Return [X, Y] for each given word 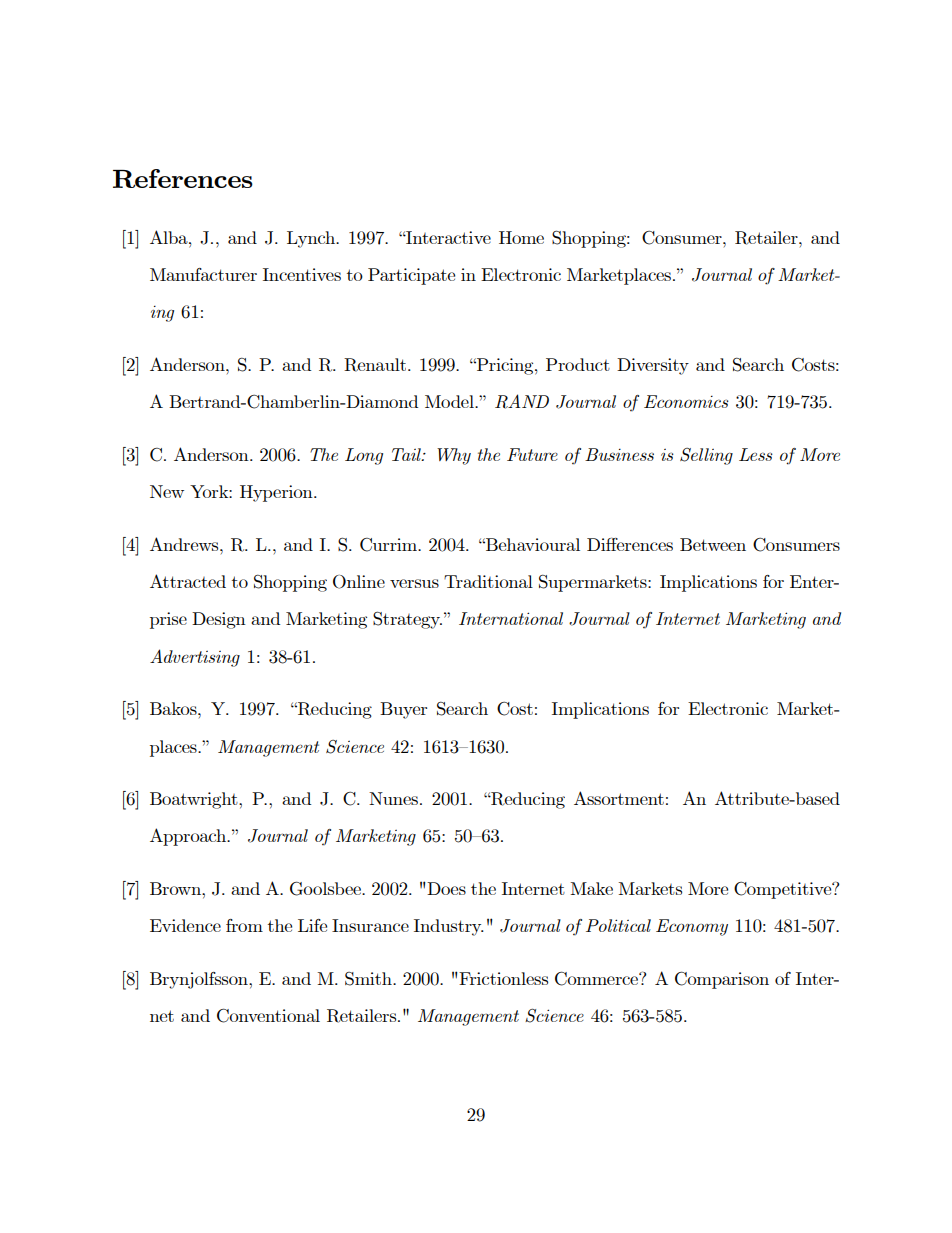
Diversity [653, 366]
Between [713, 544]
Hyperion [277, 493]
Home [521, 237]
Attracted [188, 581]
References [183, 178]
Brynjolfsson [200, 980]
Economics [686, 401]
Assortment [619, 798]
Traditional [488, 581]
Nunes [393, 798]
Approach [189, 837]
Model [450, 401]
